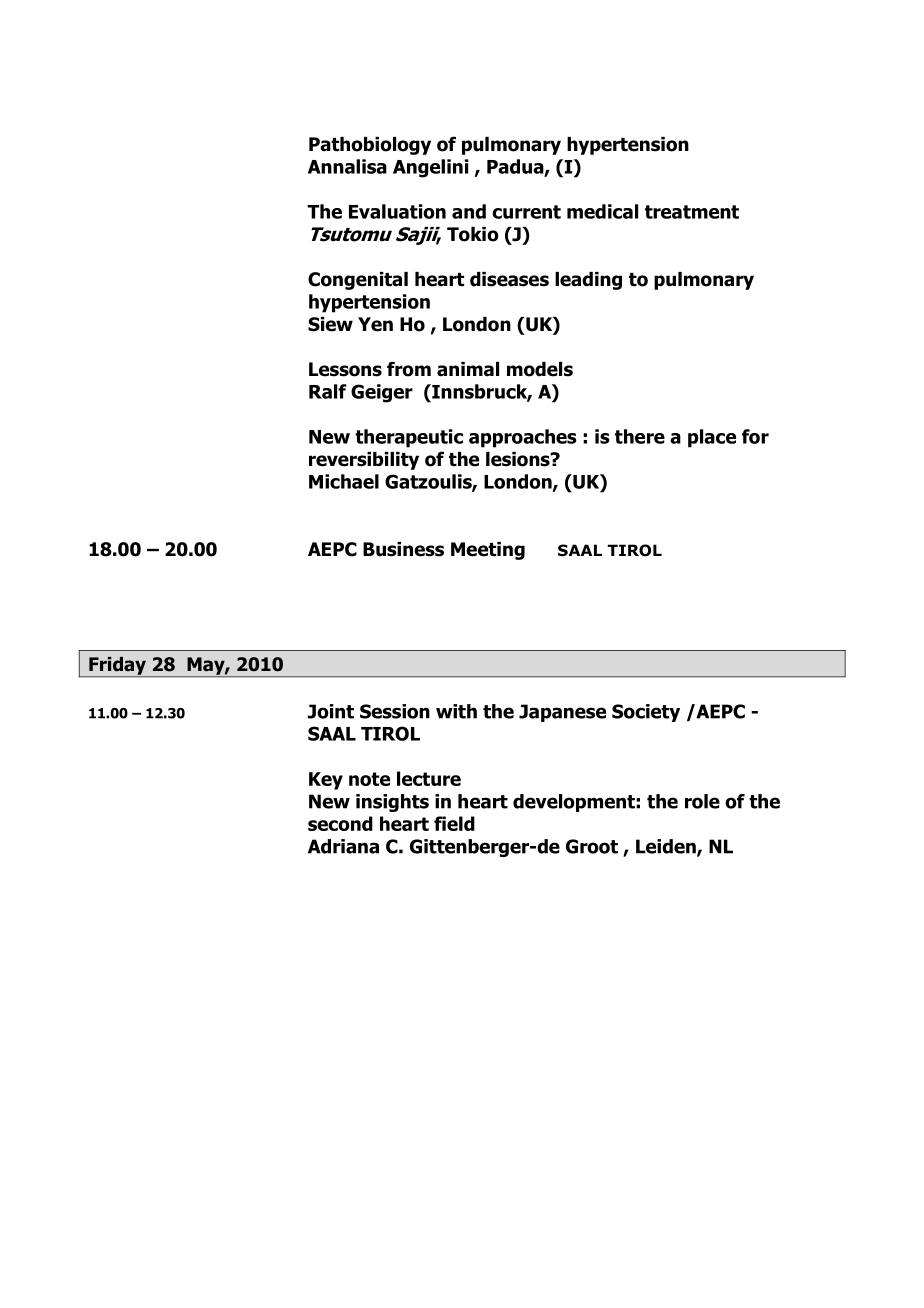  I want to click on Ralf, so click(328, 391).
